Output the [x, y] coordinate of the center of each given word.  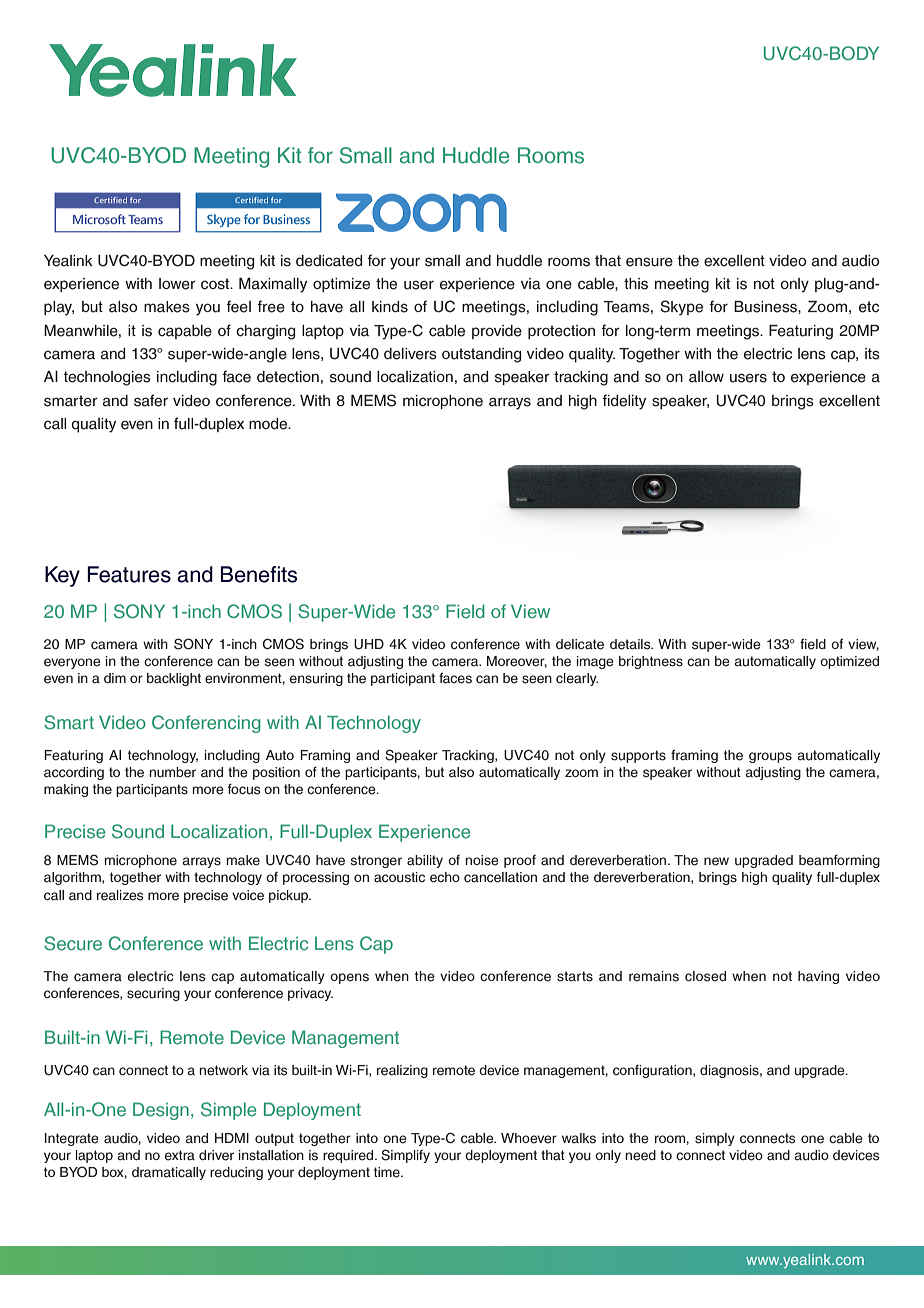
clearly [577, 679]
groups [770, 757]
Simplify [405, 1156]
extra [180, 1155]
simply [715, 1139]
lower [177, 284]
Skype [681, 308]
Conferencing [206, 724]
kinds [390, 307]
